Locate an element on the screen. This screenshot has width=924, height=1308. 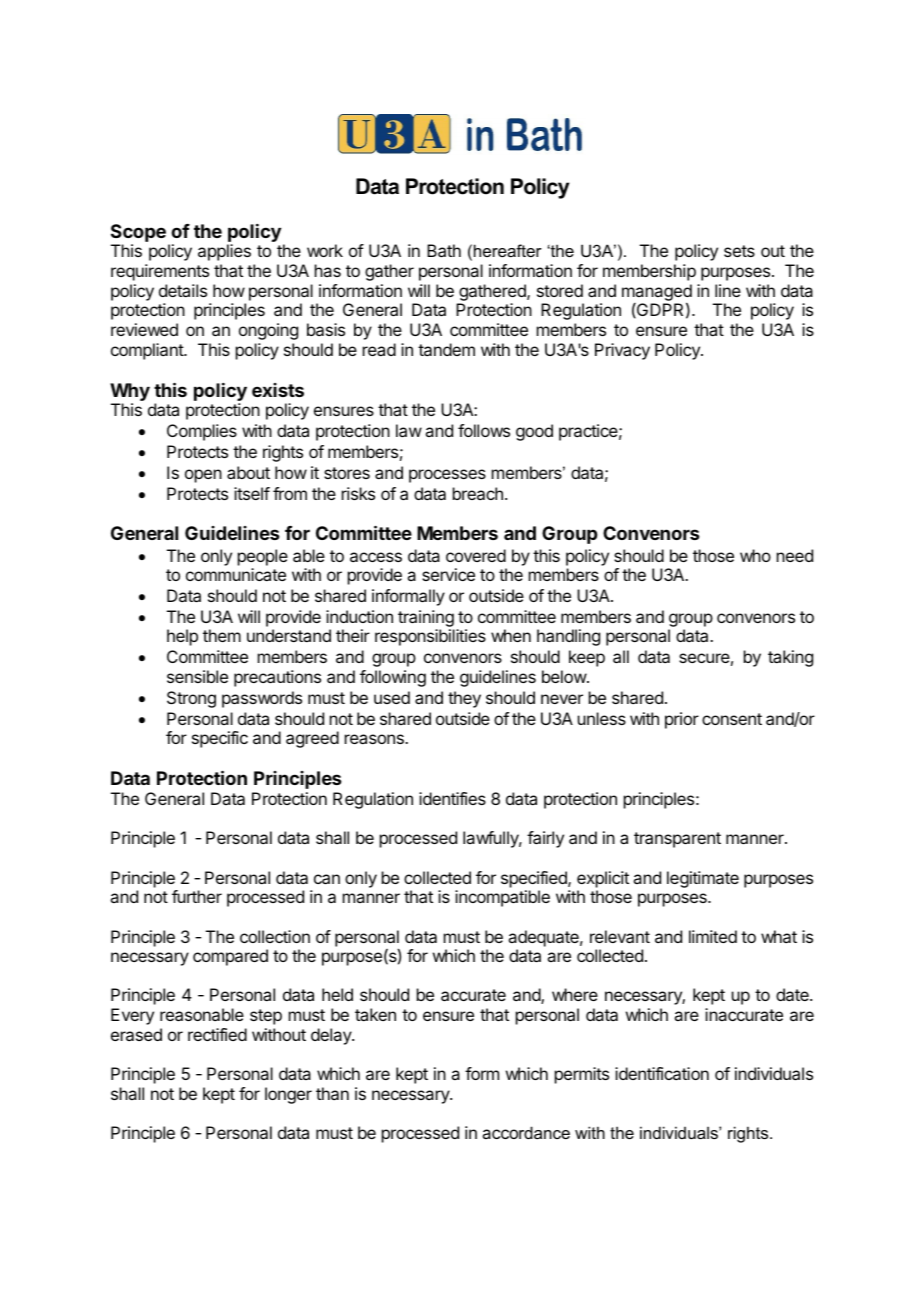
consent is located at coordinates (732, 719).
